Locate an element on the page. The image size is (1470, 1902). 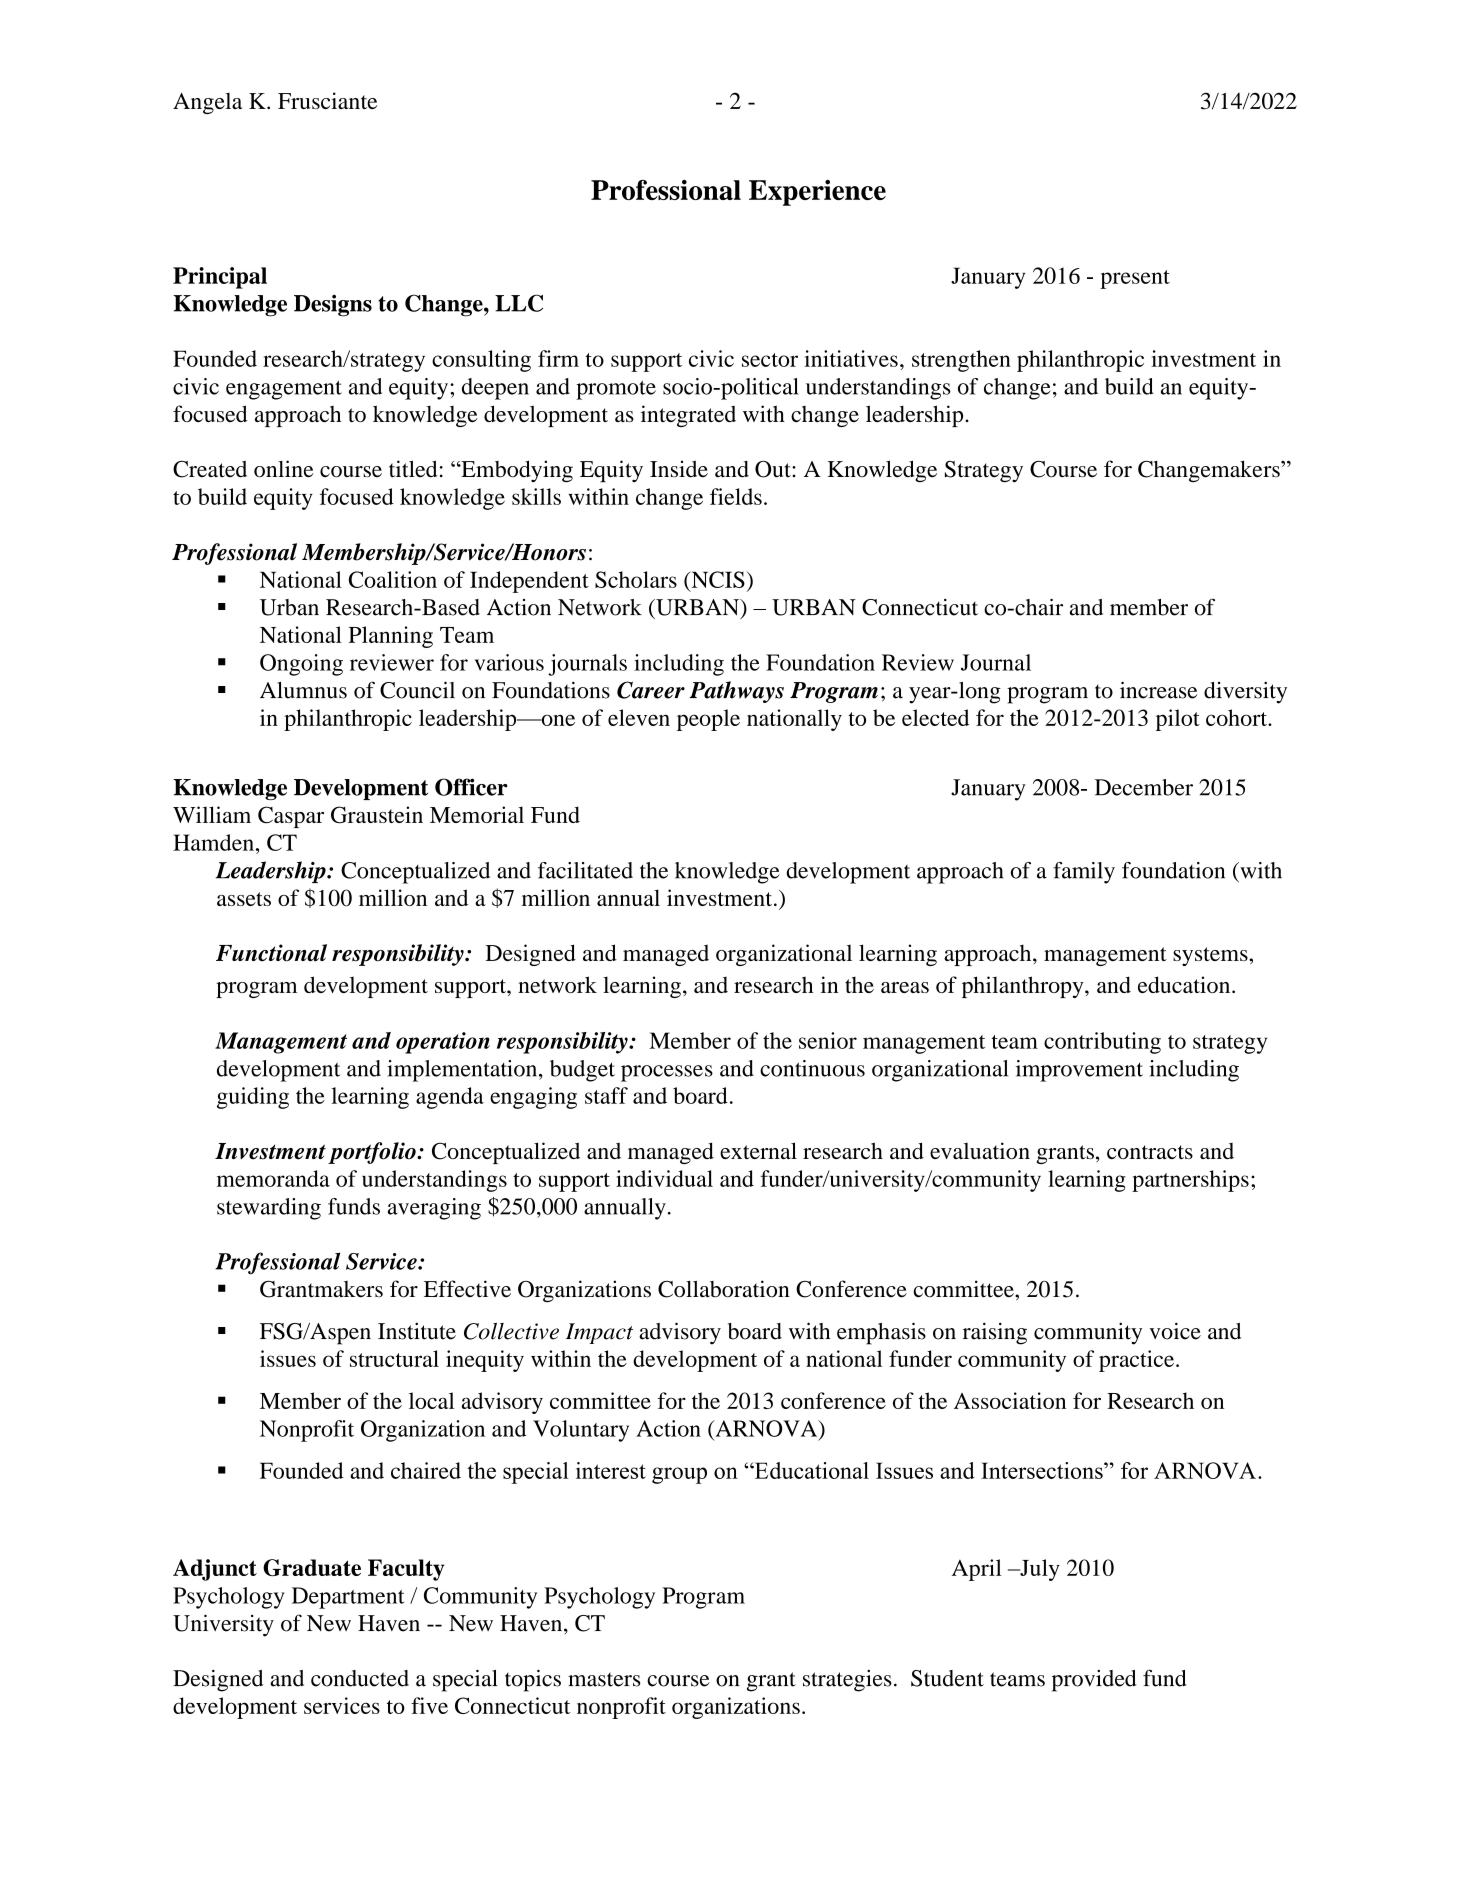
Experience is located at coordinates (817, 193).
